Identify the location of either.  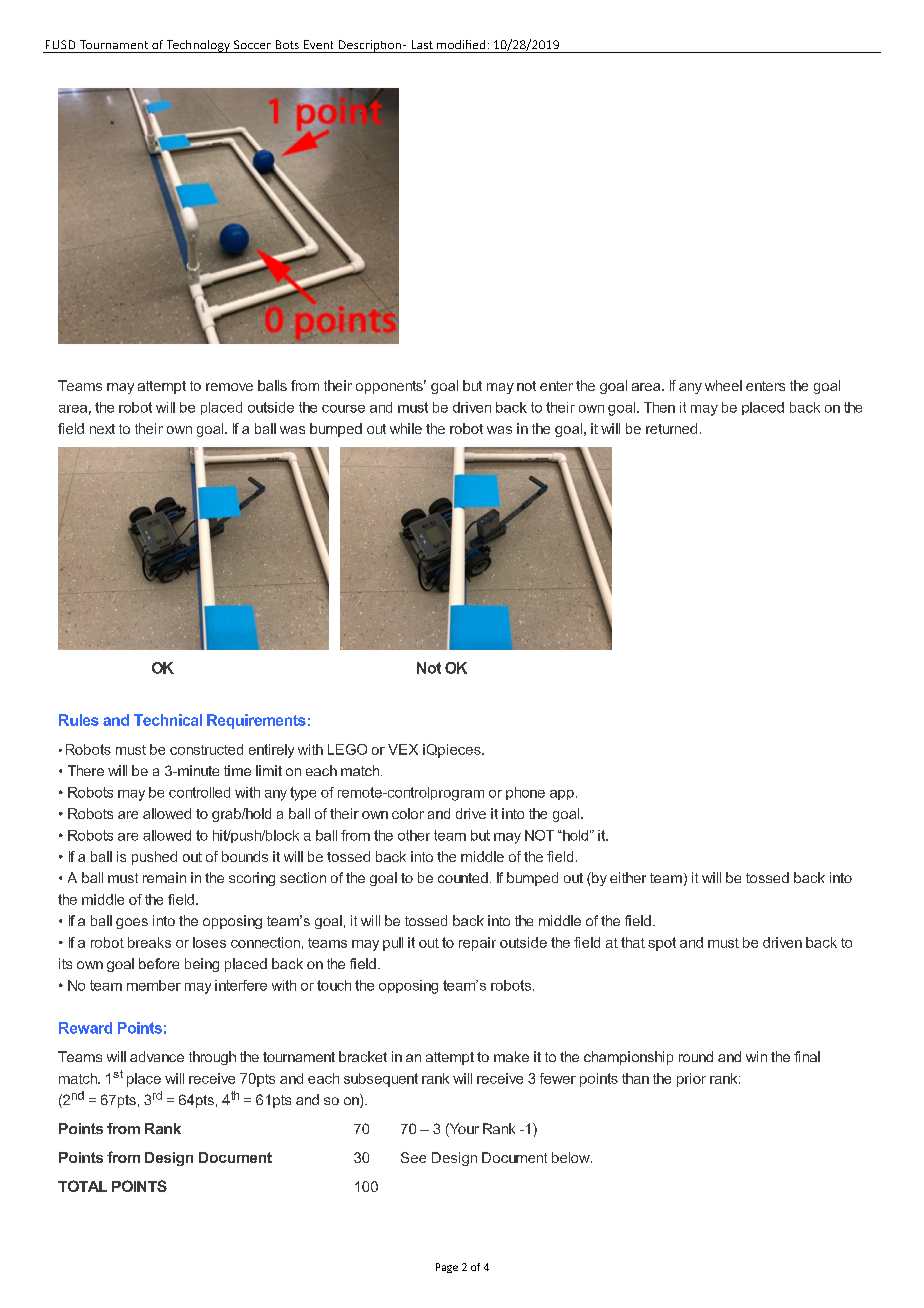
(628, 877).
